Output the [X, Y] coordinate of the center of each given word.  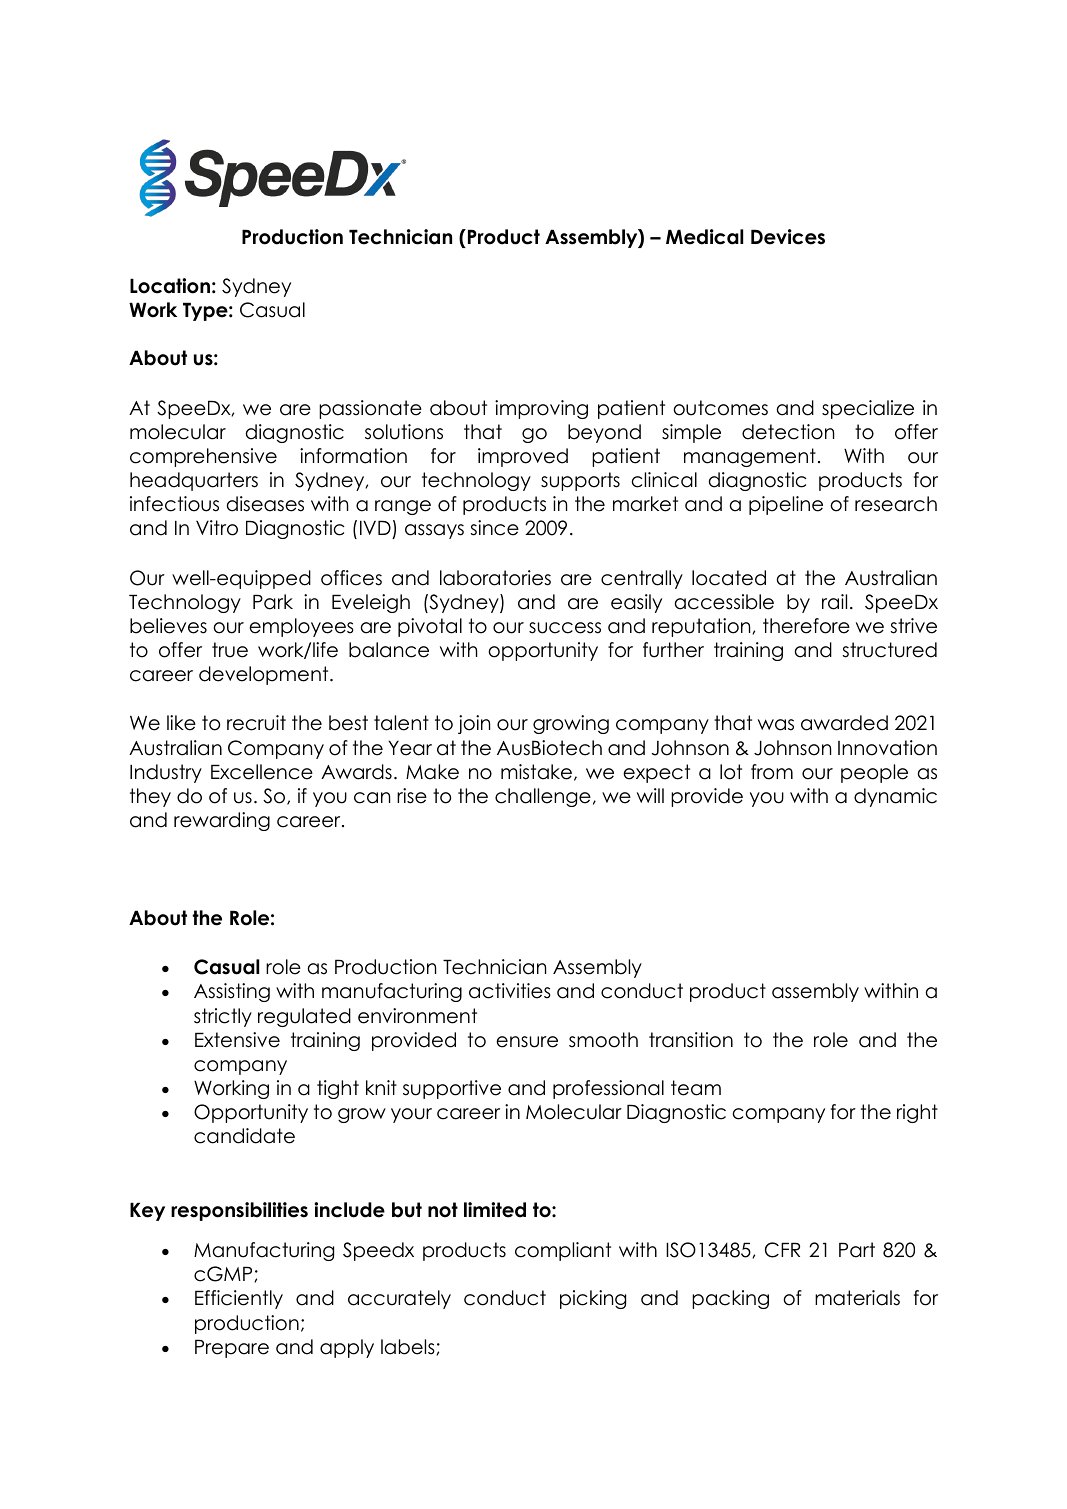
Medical [704, 237]
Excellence [262, 772]
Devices [788, 237]
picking [593, 1299]
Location [170, 286]
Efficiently [239, 1299]
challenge [543, 797]
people [874, 773]
